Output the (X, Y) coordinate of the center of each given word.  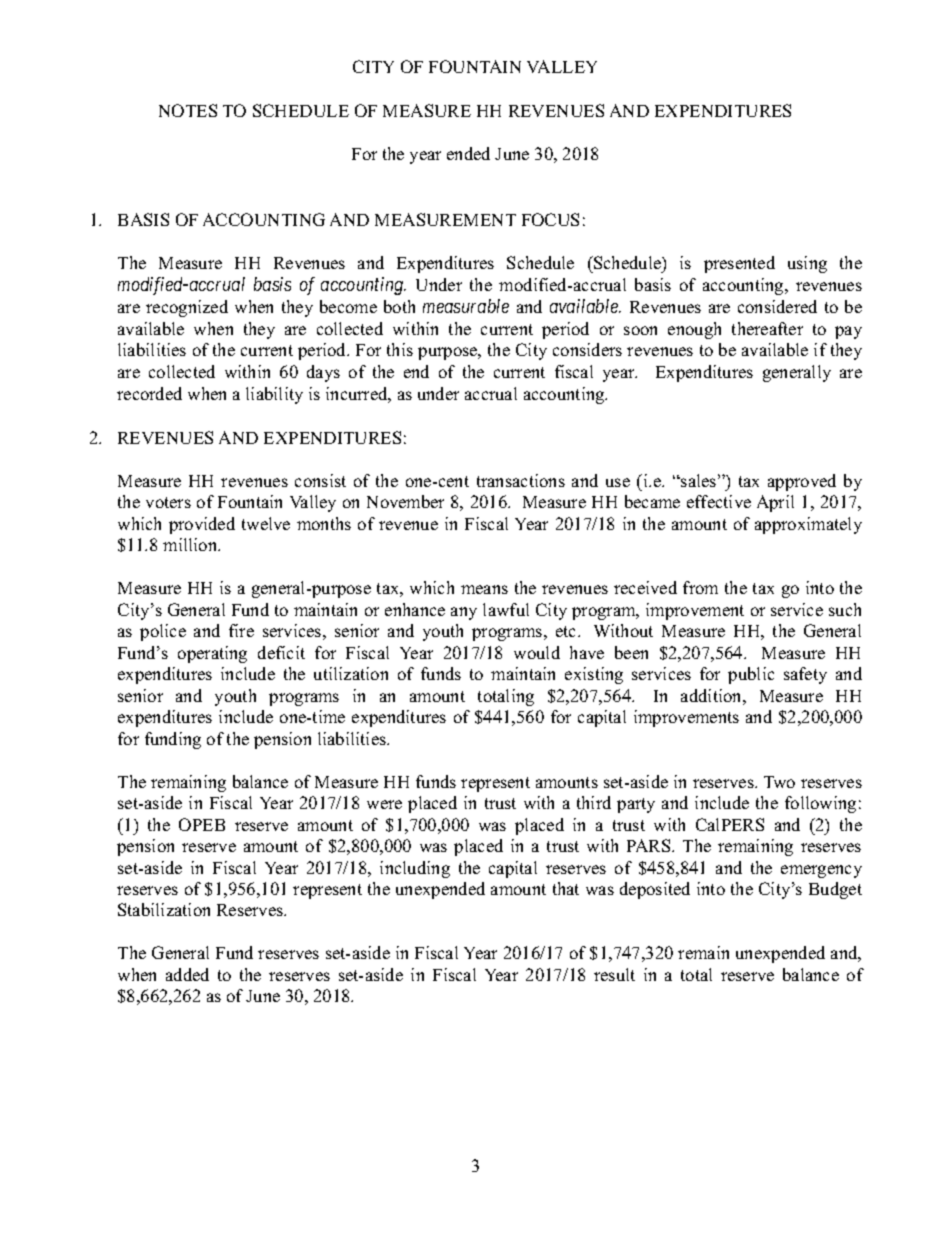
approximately (808, 525)
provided (202, 525)
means (484, 589)
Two (779, 782)
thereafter (767, 328)
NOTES (188, 110)
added (187, 974)
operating (212, 654)
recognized (187, 308)
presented (739, 264)
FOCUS (550, 219)
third (594, 802)
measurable (466, 306)
